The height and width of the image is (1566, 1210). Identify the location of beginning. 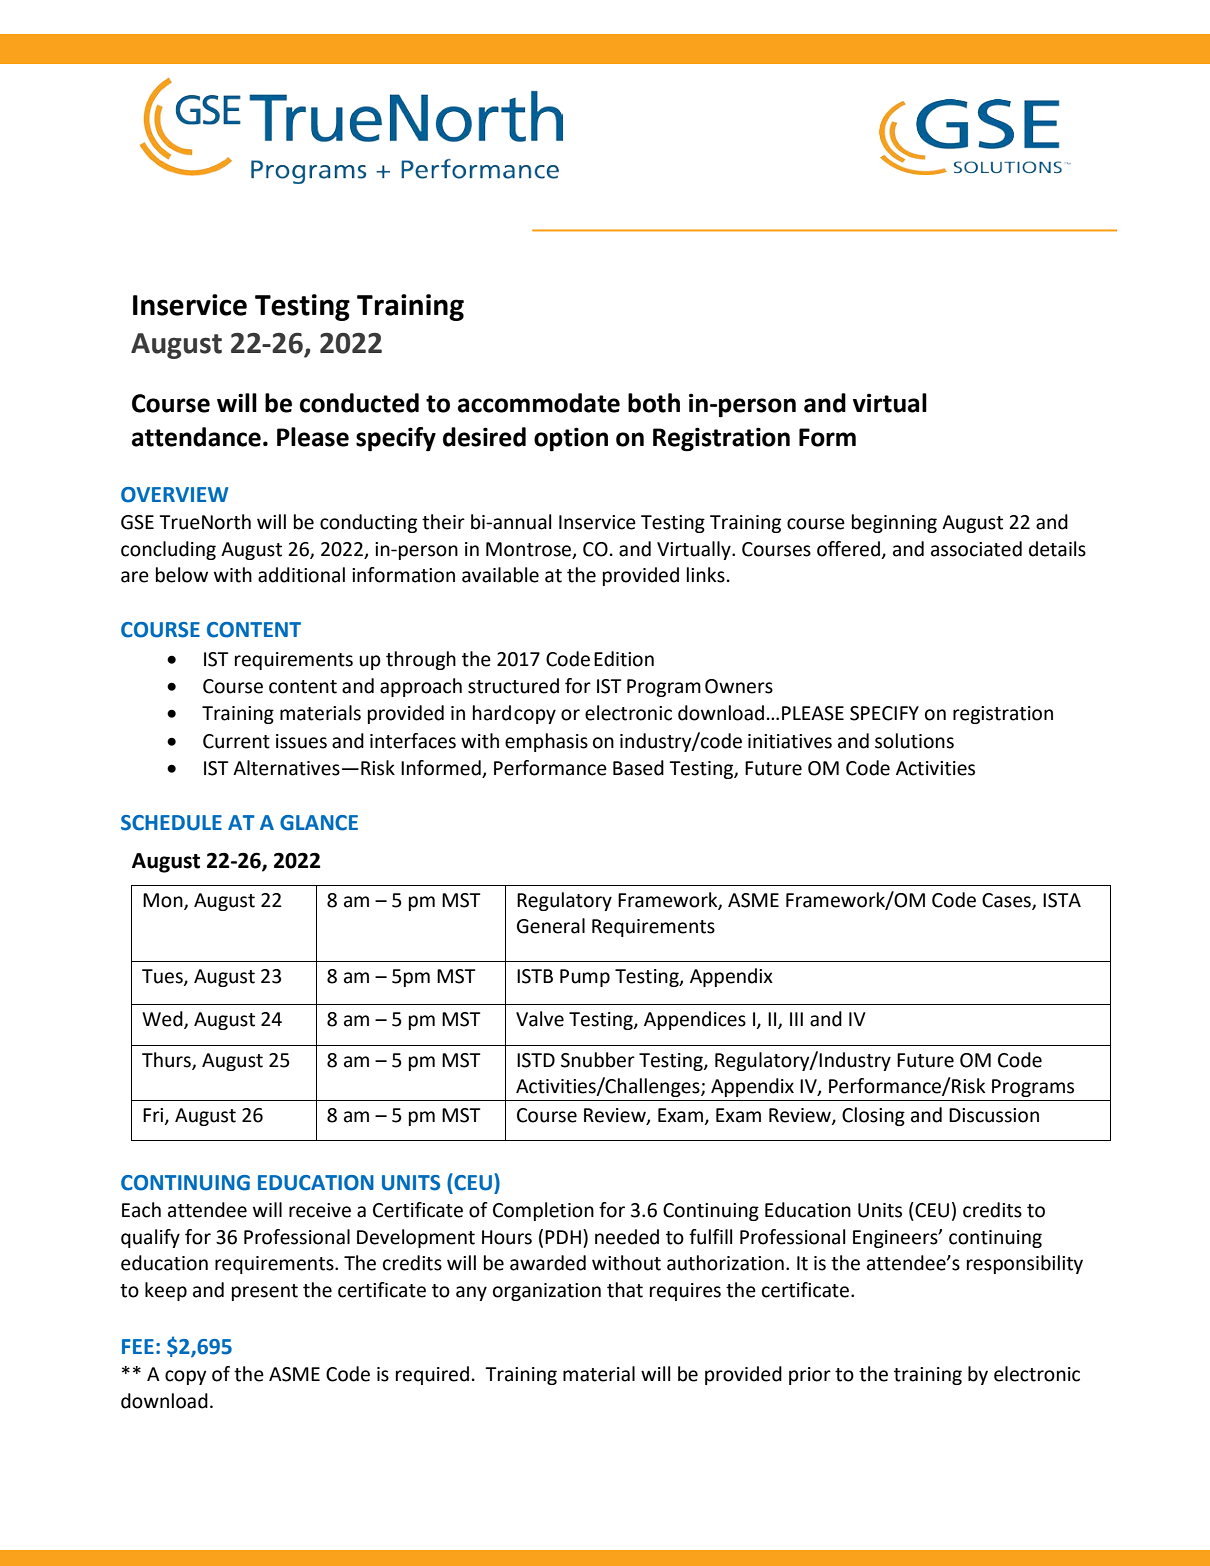
(894, 523).
